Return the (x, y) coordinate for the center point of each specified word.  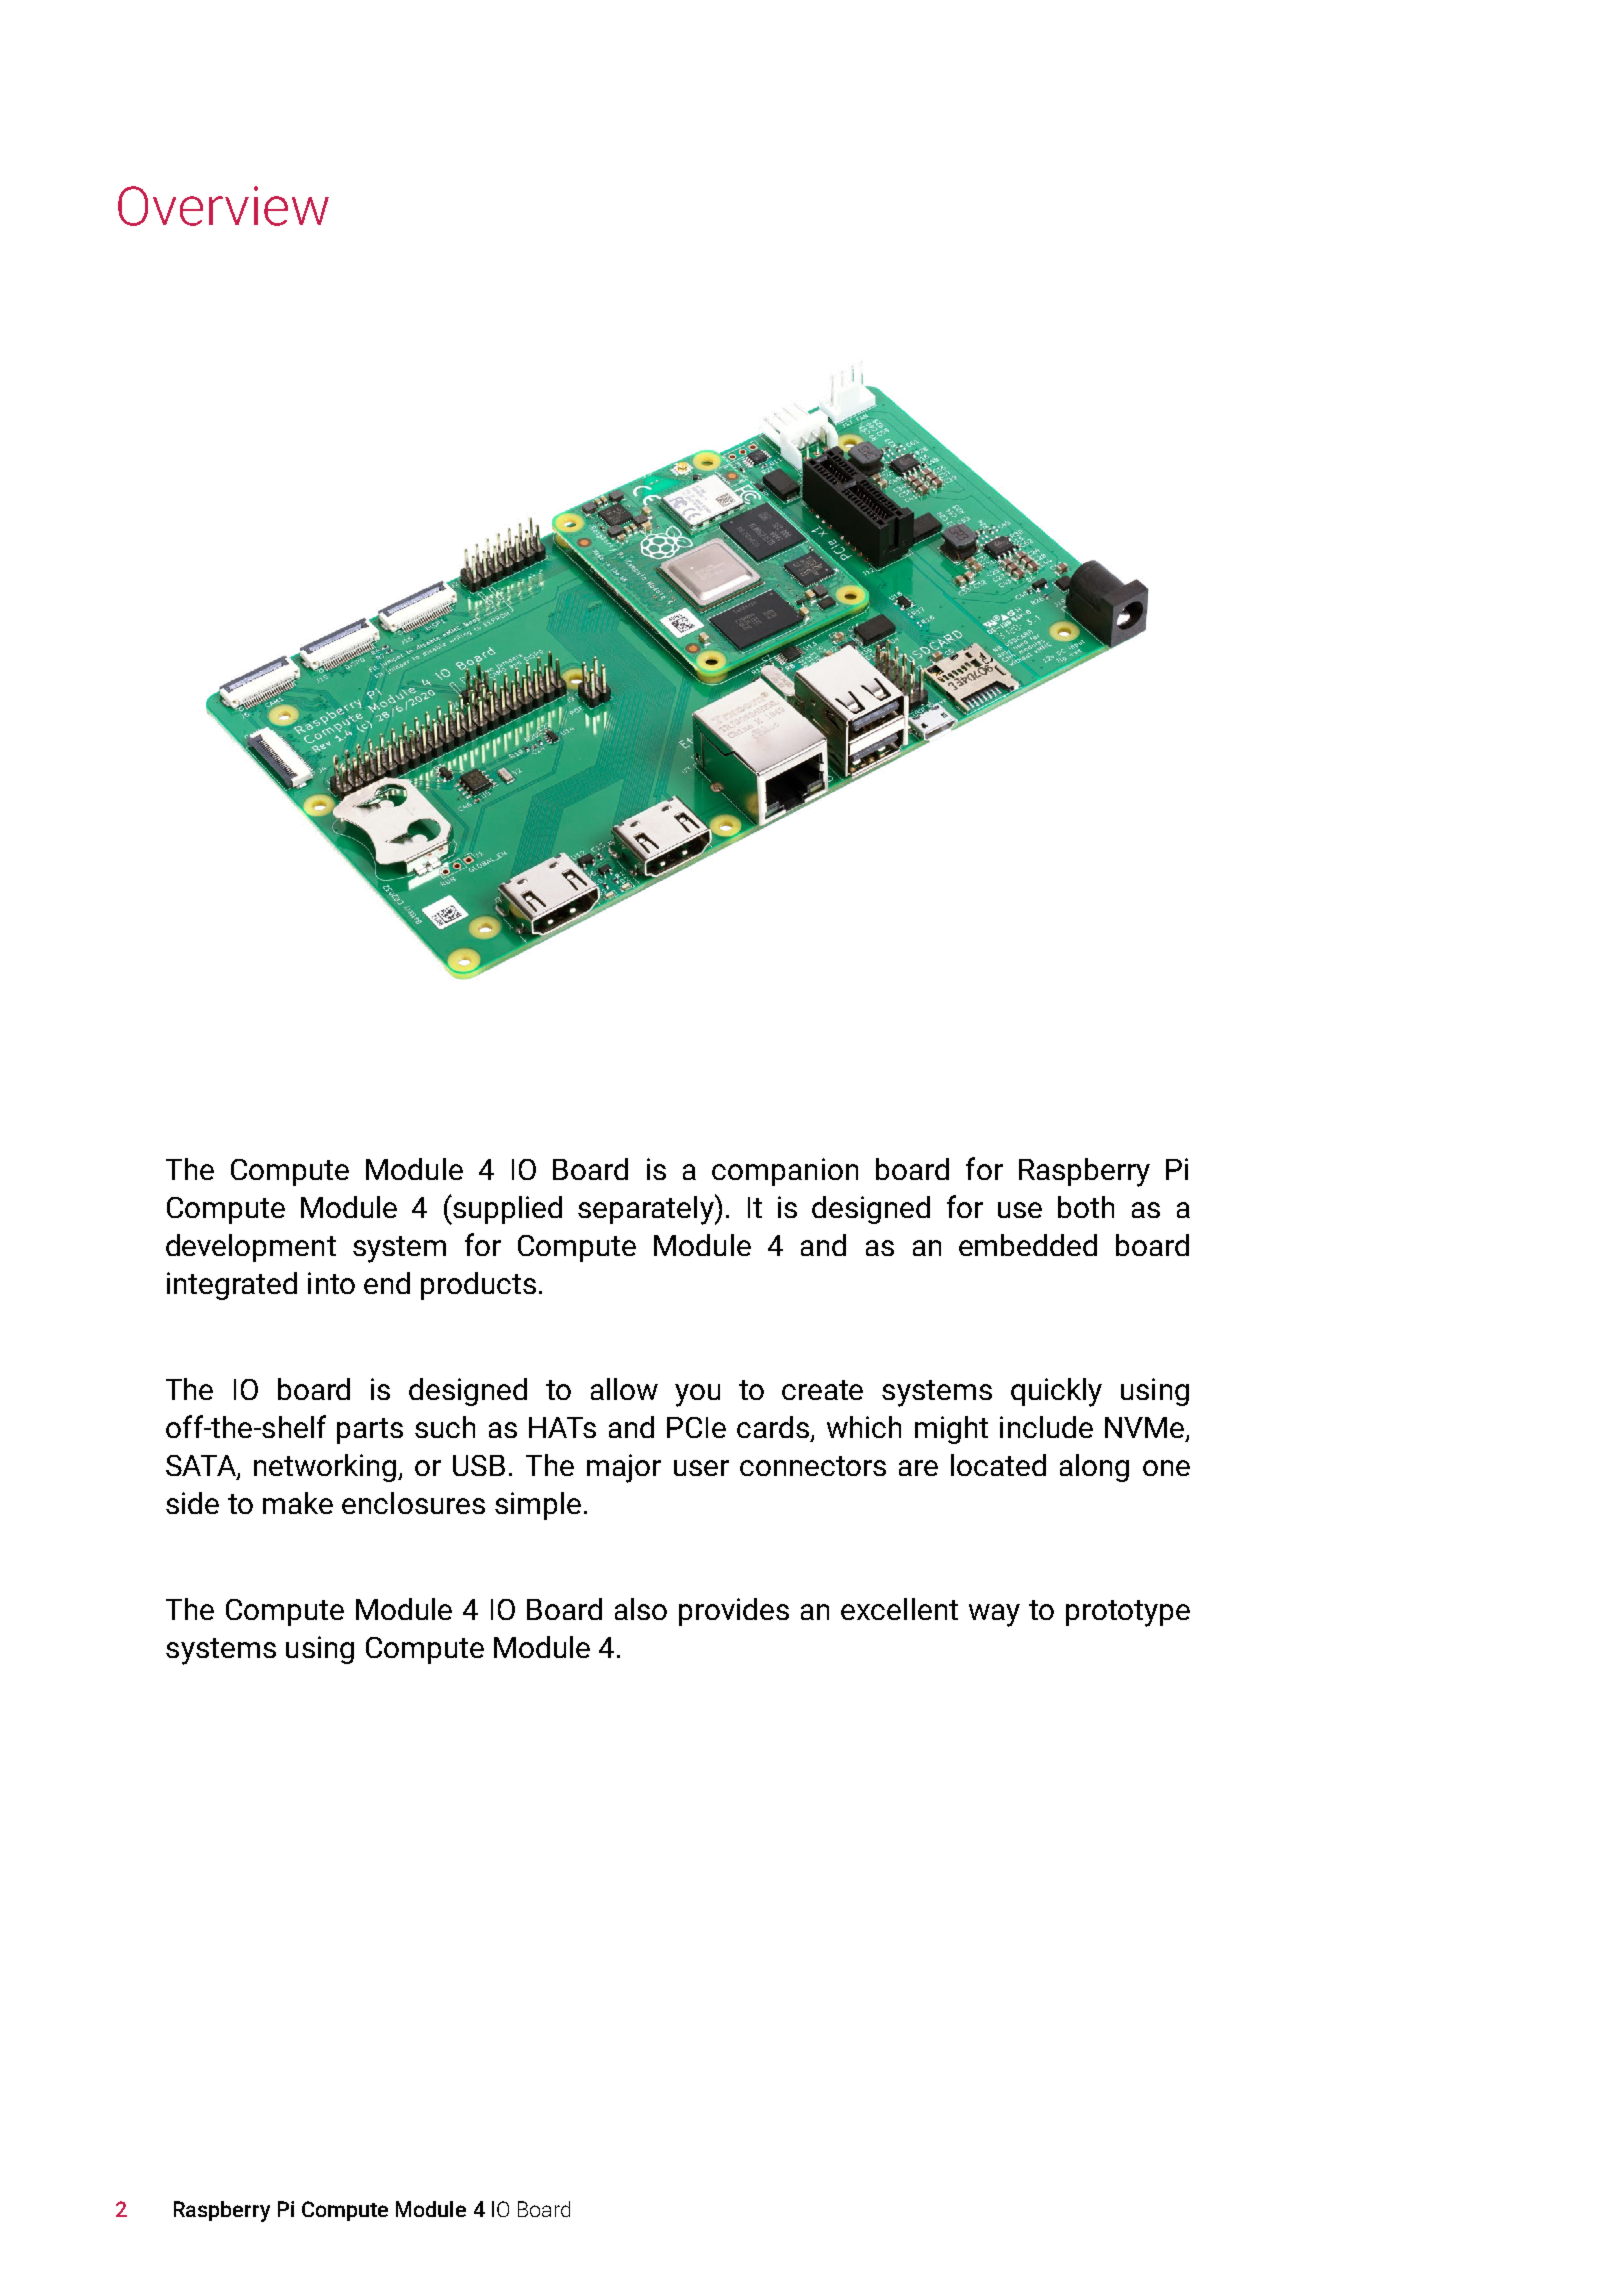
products (478, 1286)
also (641, 1609)
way (994, 1615)
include (1046, 1427)
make (298, 1503)
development (251, 1248)
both (1086, 1207)
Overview (223, 206)
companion (785, 1172)
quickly (1056, 1392)
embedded (1028, 1245)
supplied (506, 1210)
